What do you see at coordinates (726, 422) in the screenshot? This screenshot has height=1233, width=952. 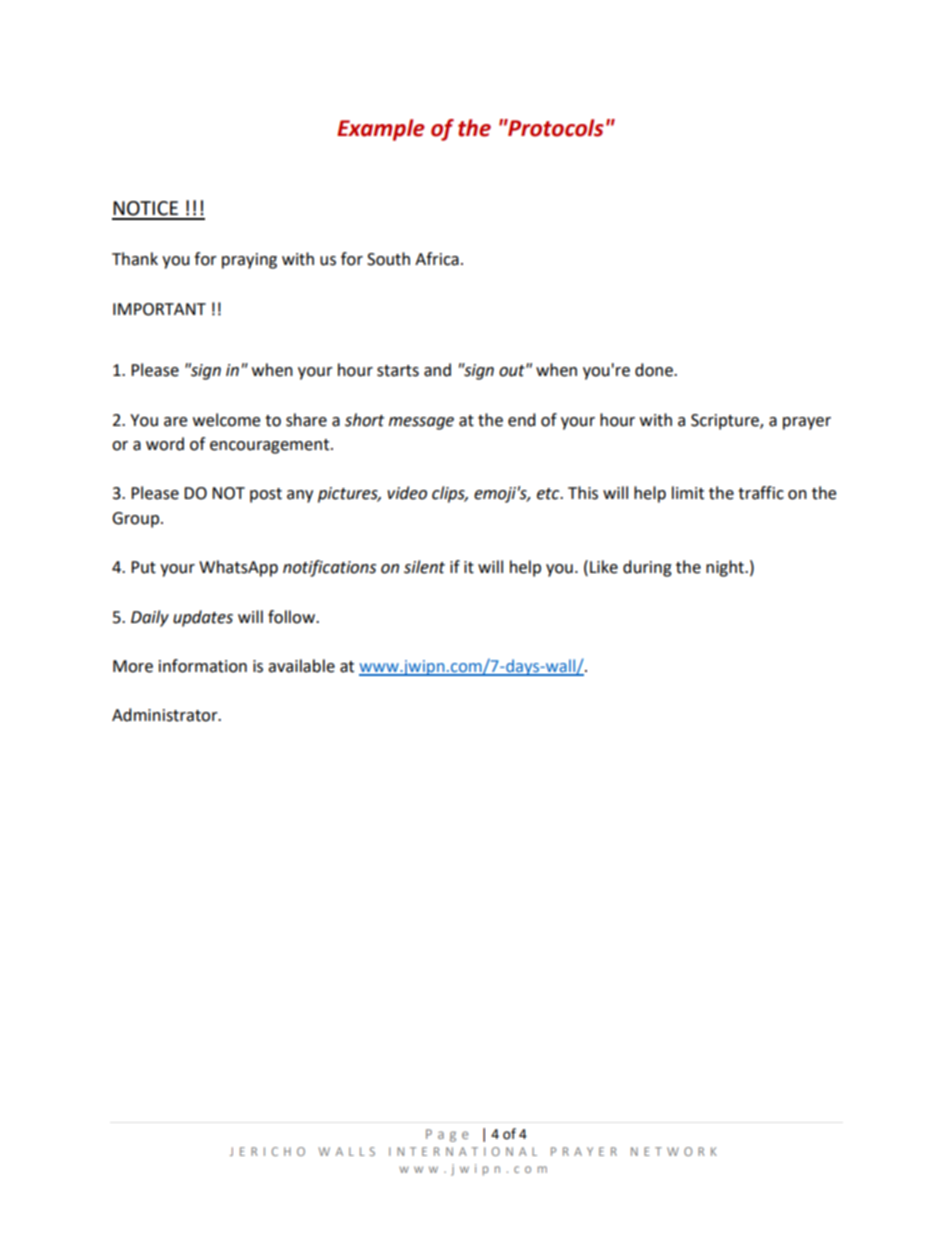 I see `Scripture` at bounding box center [726, 422].
